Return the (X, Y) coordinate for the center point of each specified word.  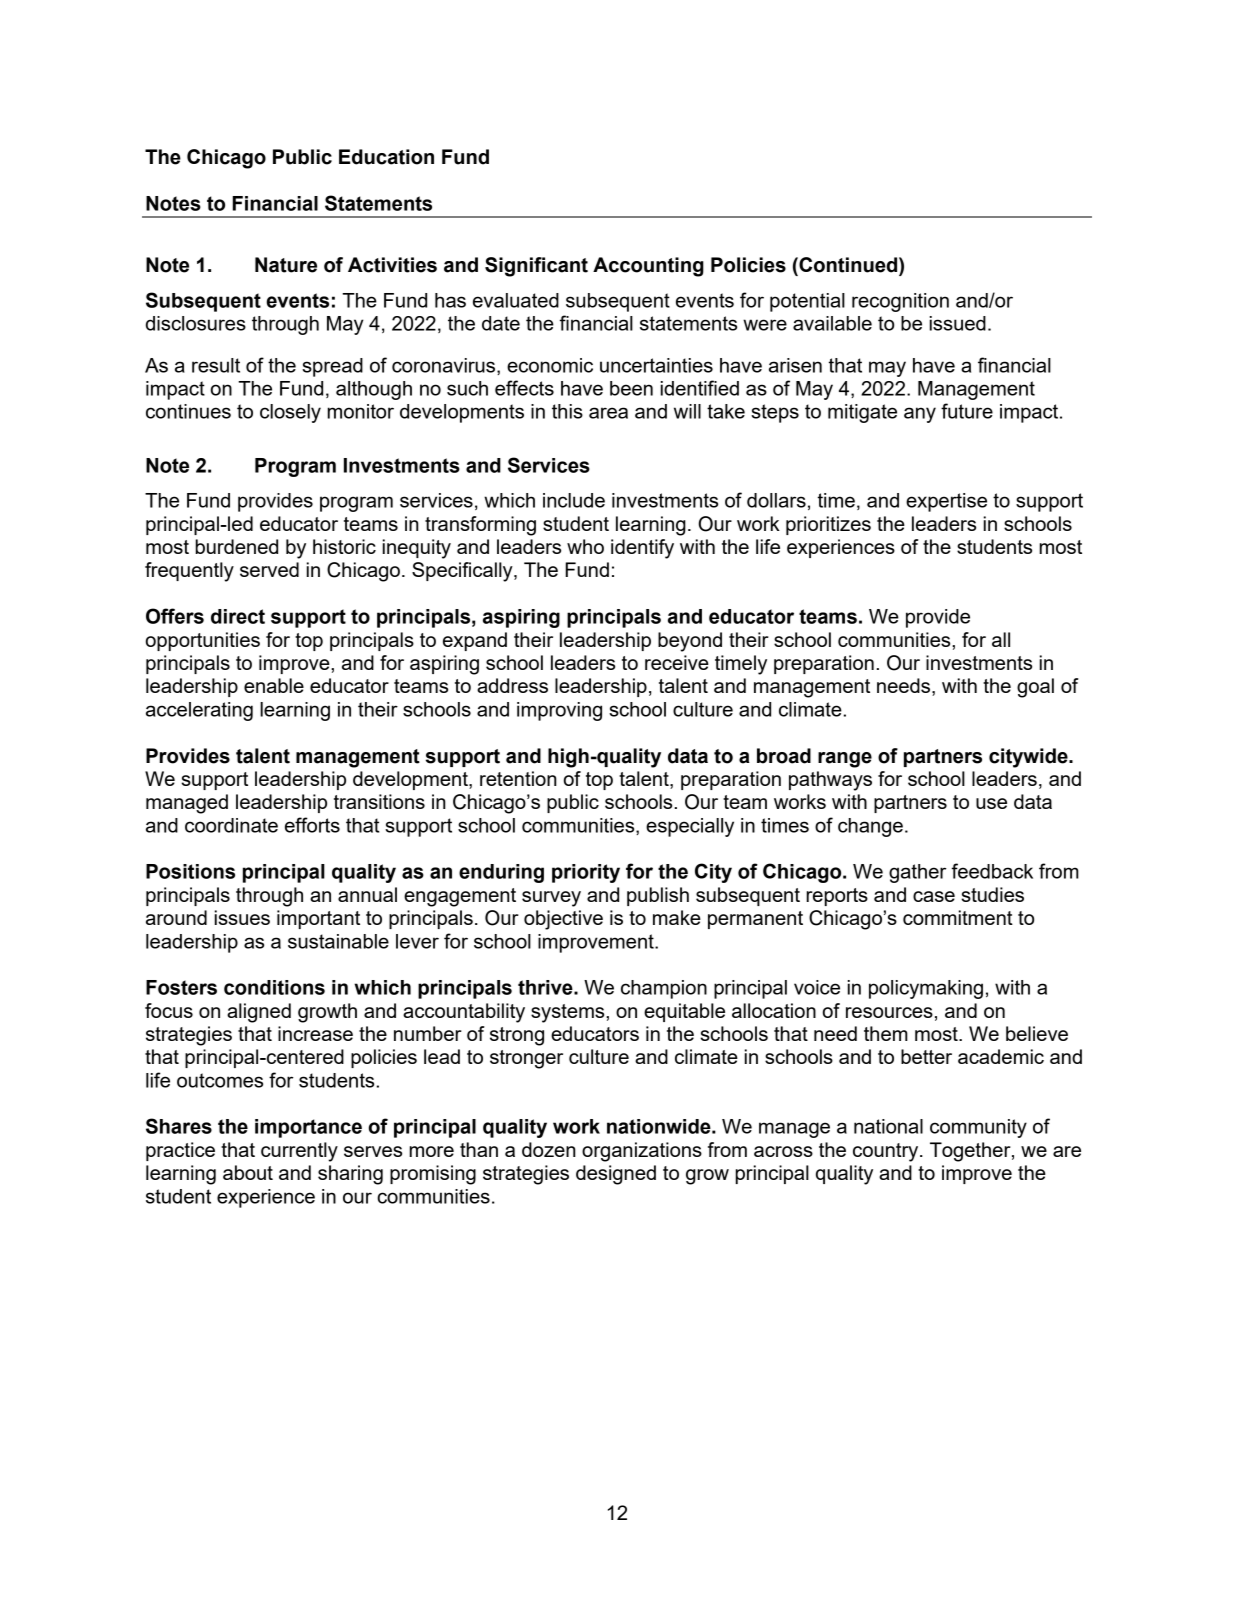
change (870, 827)
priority (586, 873)
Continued (848, 266)
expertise (946, 502)
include (574, 500)
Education (386, 157)
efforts (312, 825)
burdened (236, 546)
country (887, 1152)
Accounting (648, 267)
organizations (642, 1152)
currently (299, 1152)
